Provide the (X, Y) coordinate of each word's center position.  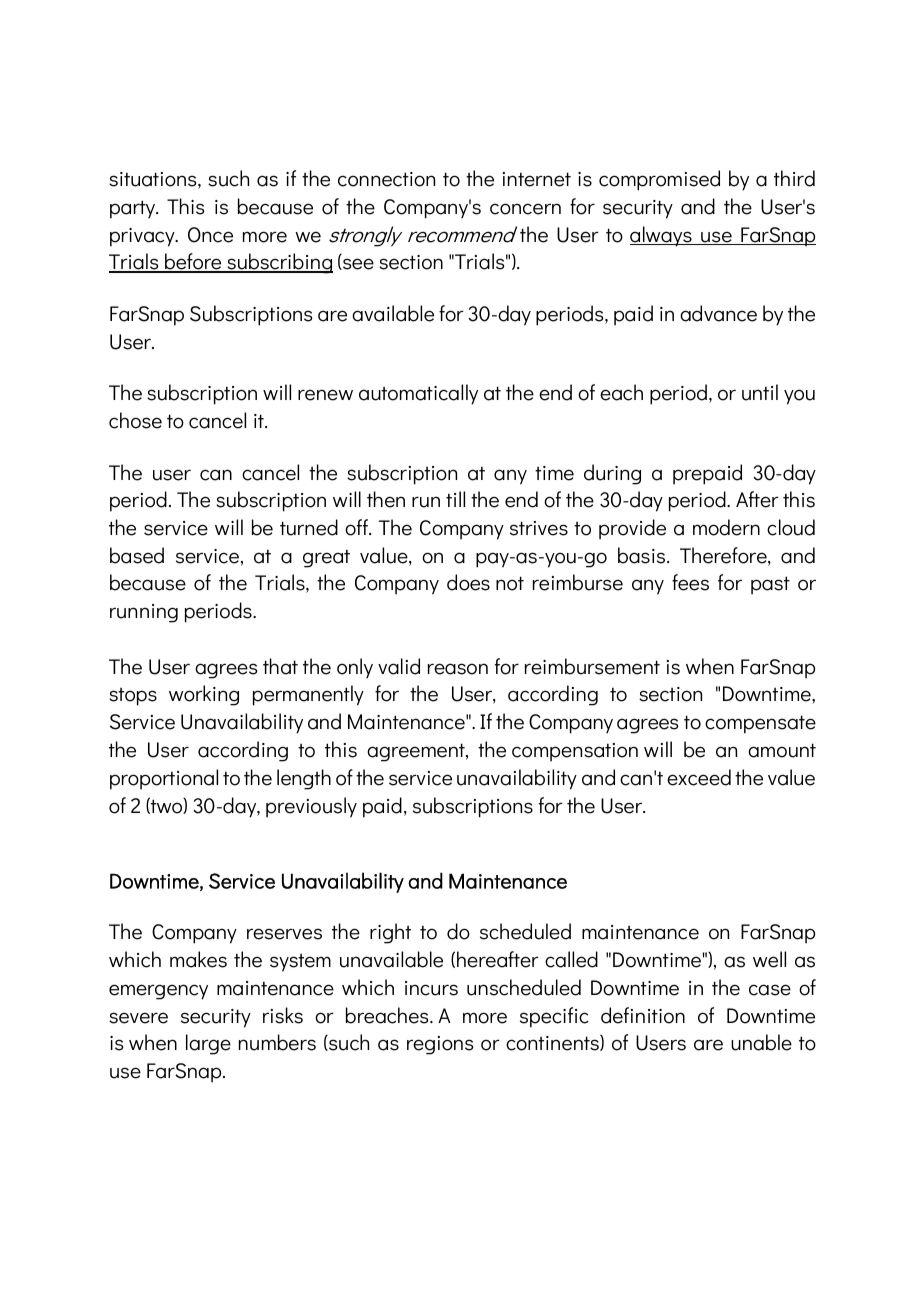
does (468, 582)
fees (690, 582)
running (144, 613)
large (208, 1044)
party (134, 209)
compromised (659, 180)
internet (537, 179)
